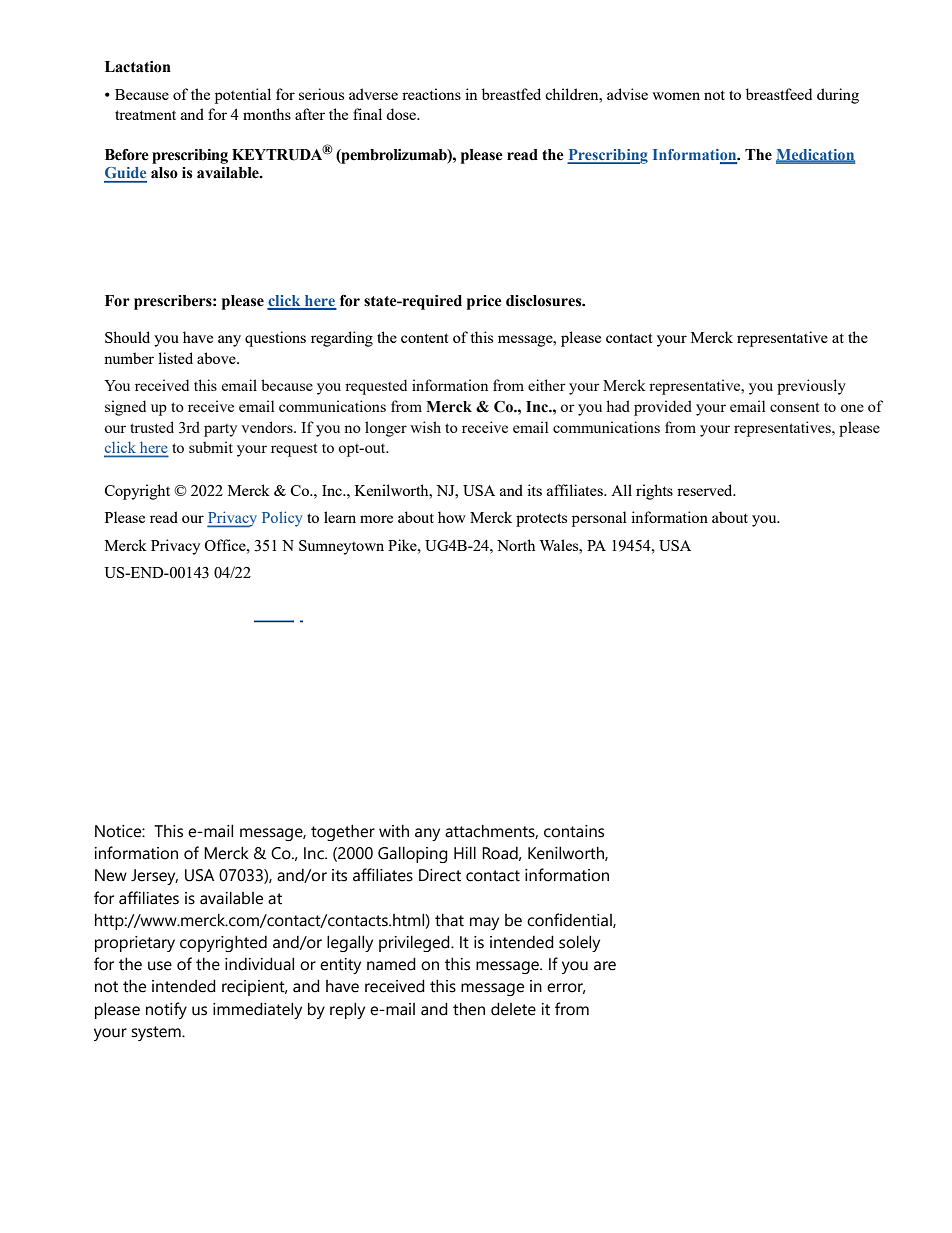 This screenshot has width=952, height=1233. I want to click on price, so click(484, 302).
